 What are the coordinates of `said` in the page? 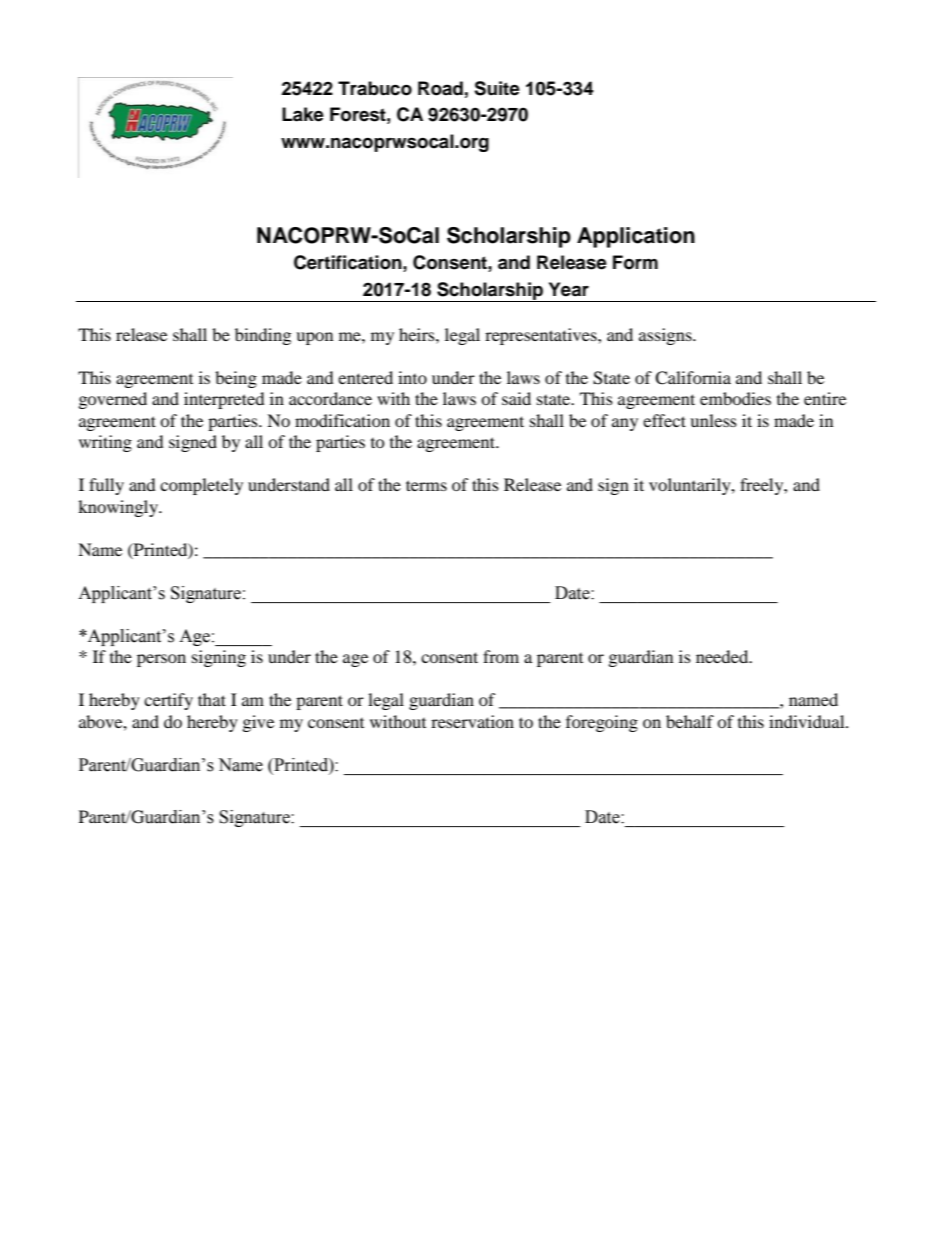 It's located at (516, 398).
